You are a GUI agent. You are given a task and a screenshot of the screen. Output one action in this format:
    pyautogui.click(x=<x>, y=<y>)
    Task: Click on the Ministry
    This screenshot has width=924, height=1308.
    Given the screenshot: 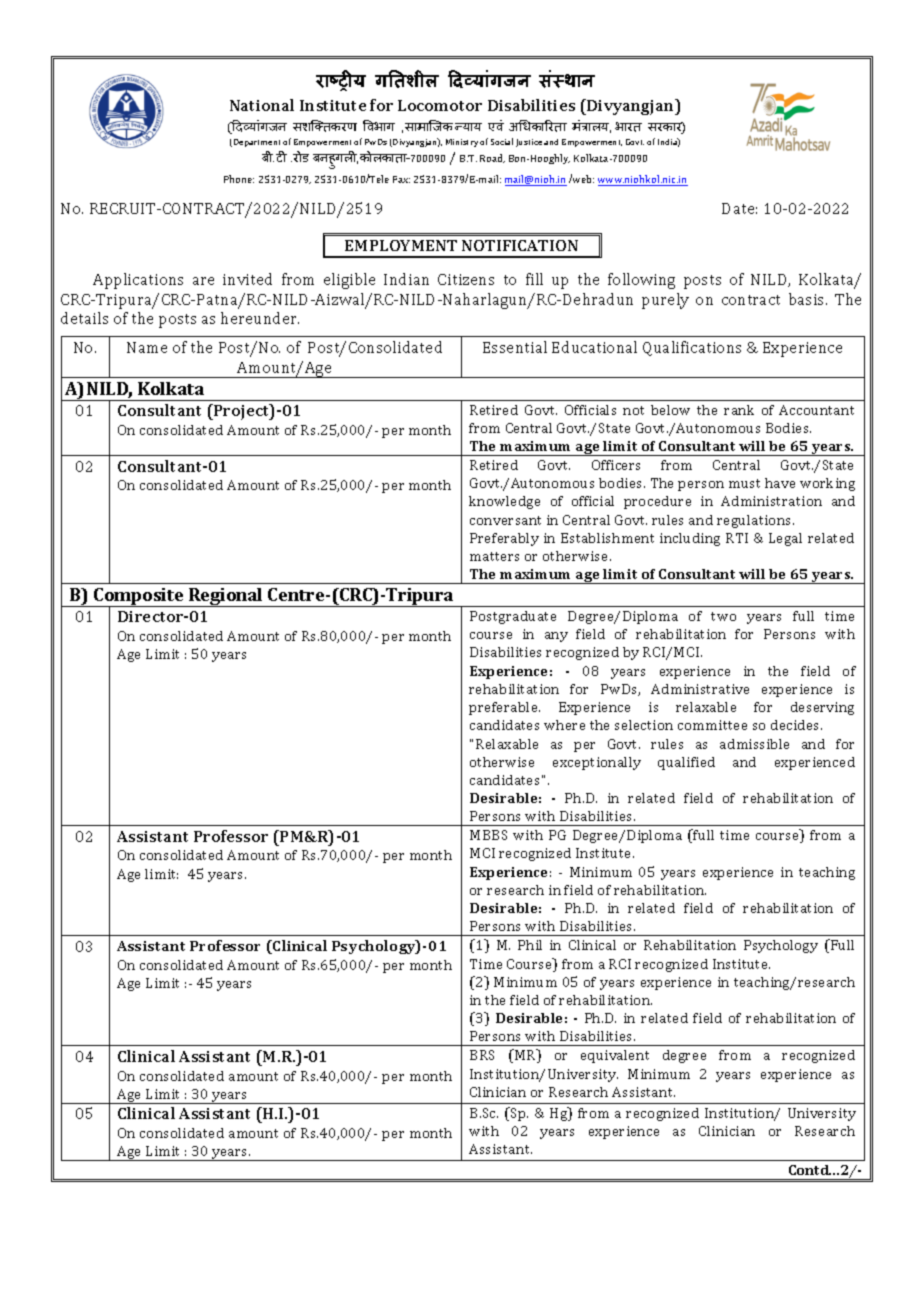 What is the action you would take?
    pyautogui.click(x=462, y=143)
